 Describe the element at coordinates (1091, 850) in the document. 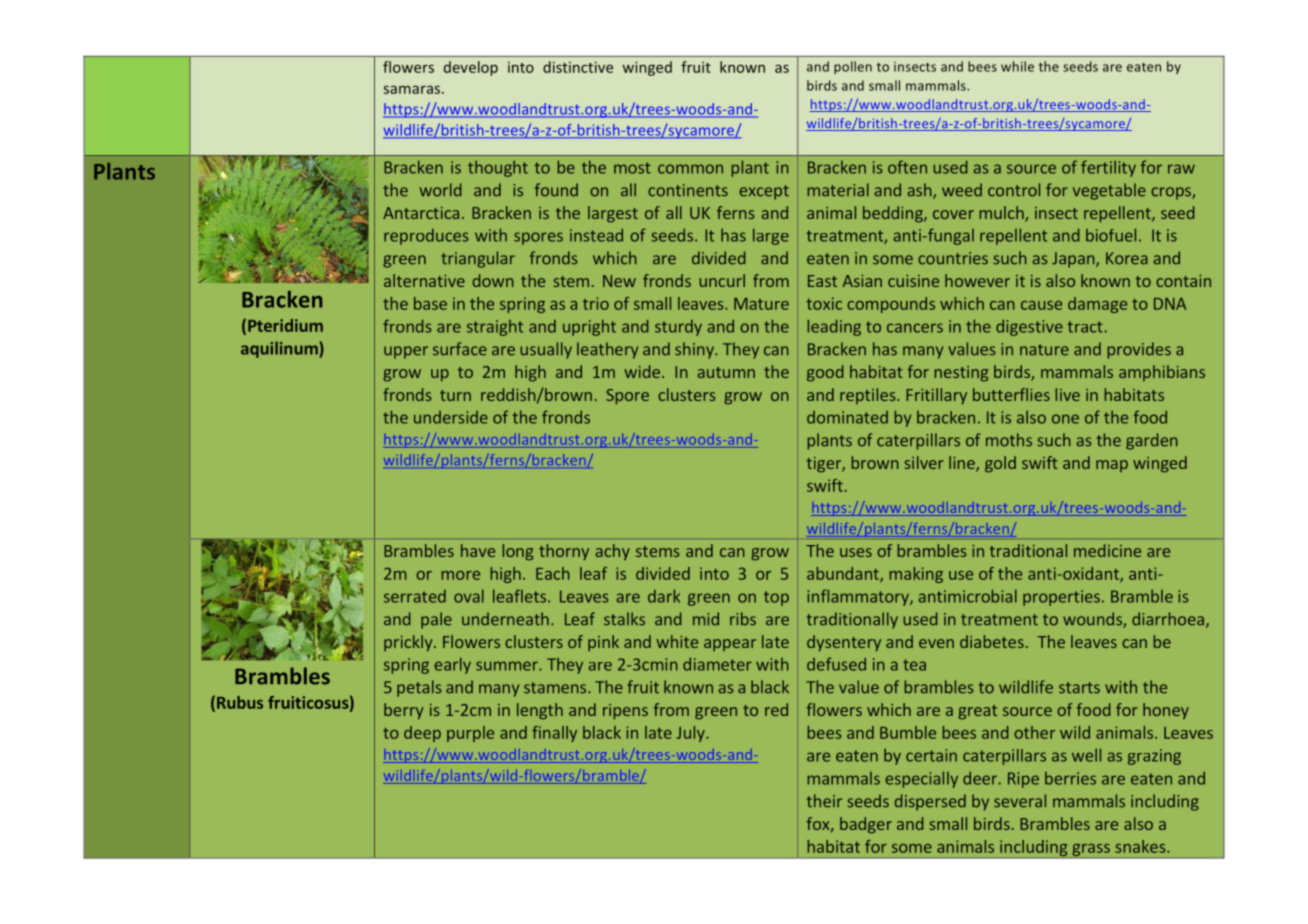

I see `grass` at that location.
